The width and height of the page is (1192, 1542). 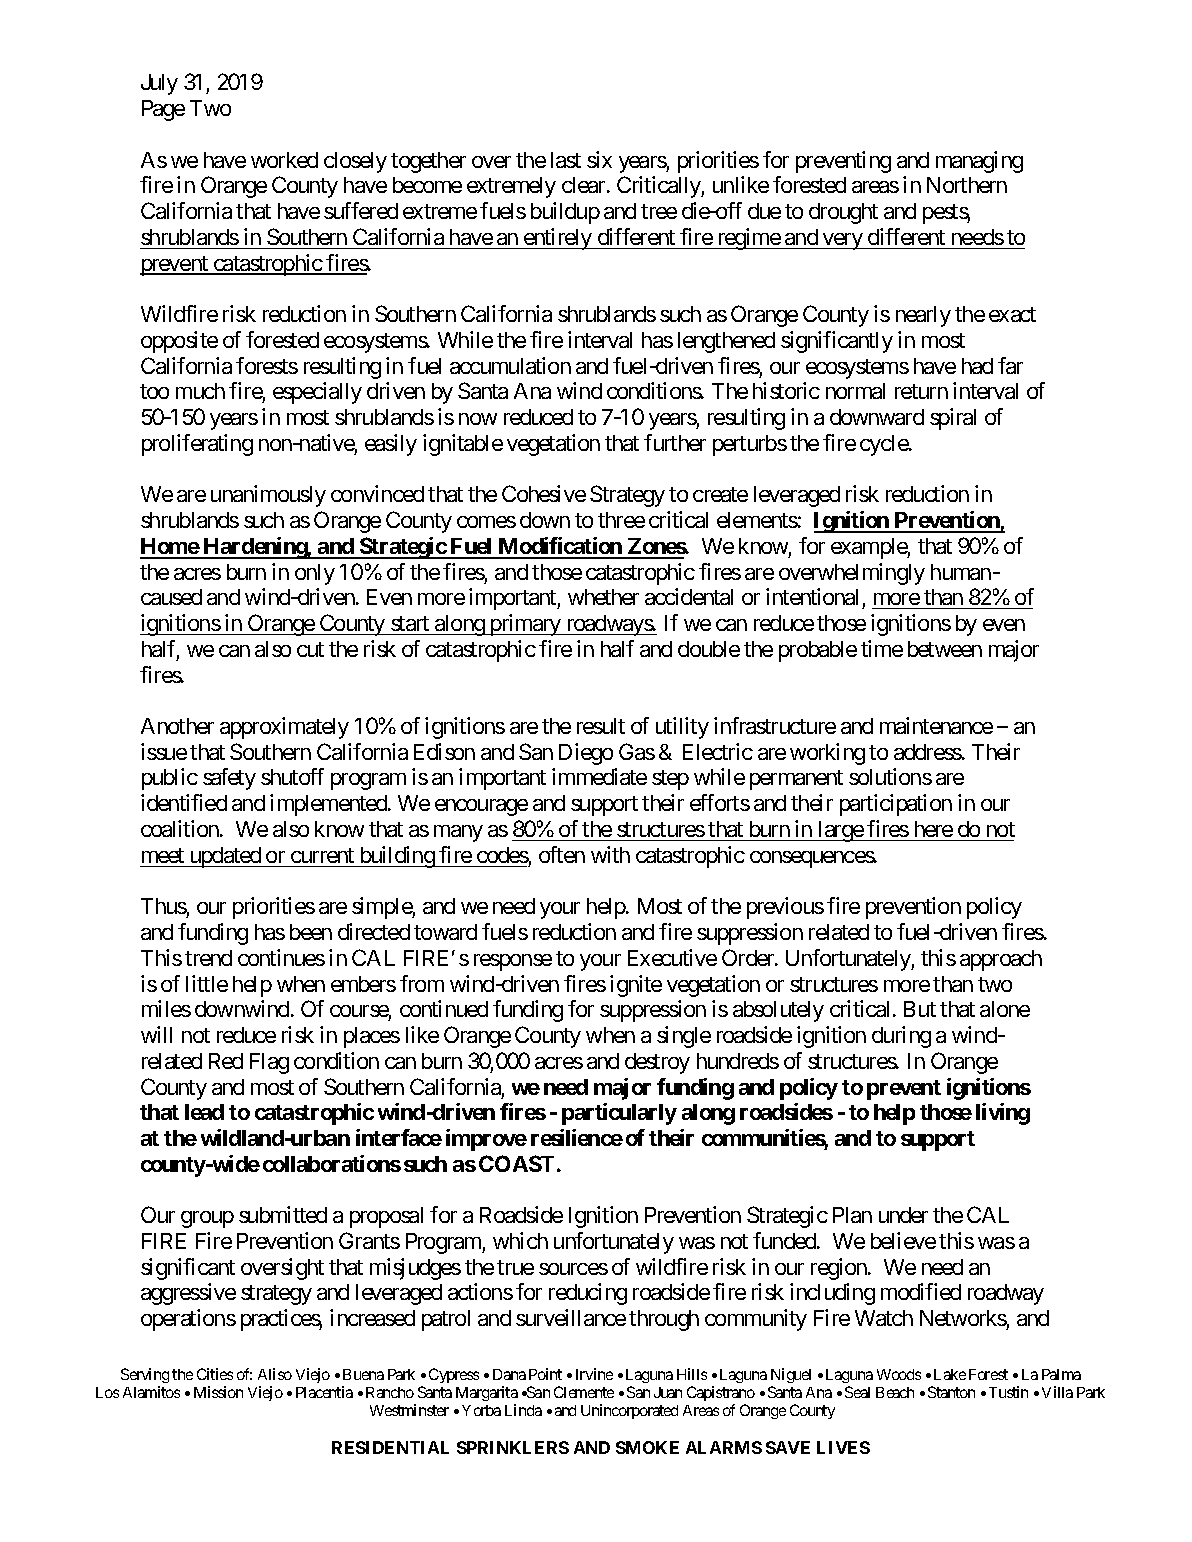 I want to click on continues, so click(x=281, y=957).
